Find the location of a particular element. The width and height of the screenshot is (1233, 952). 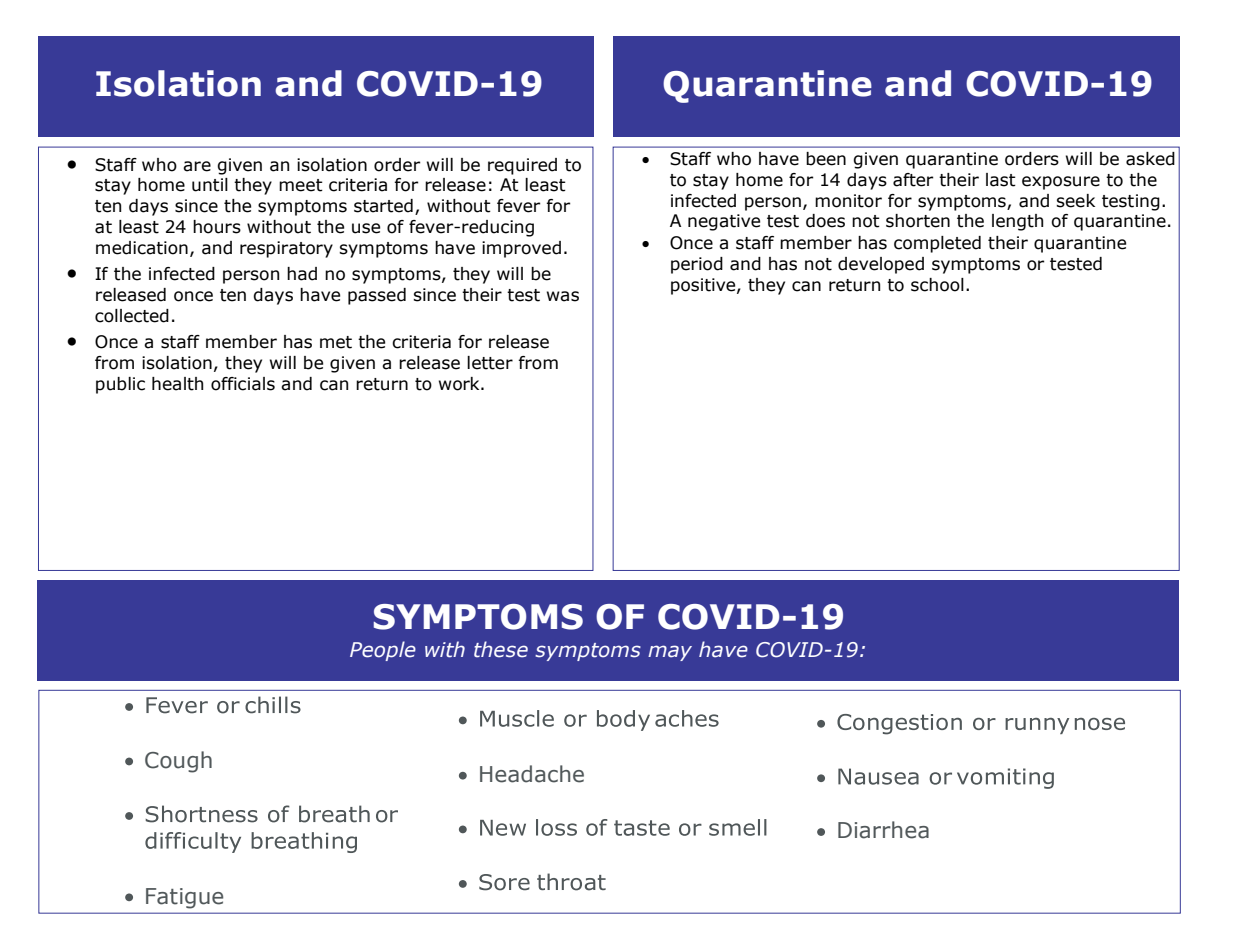

last is located at coordinates (1001, 180).
